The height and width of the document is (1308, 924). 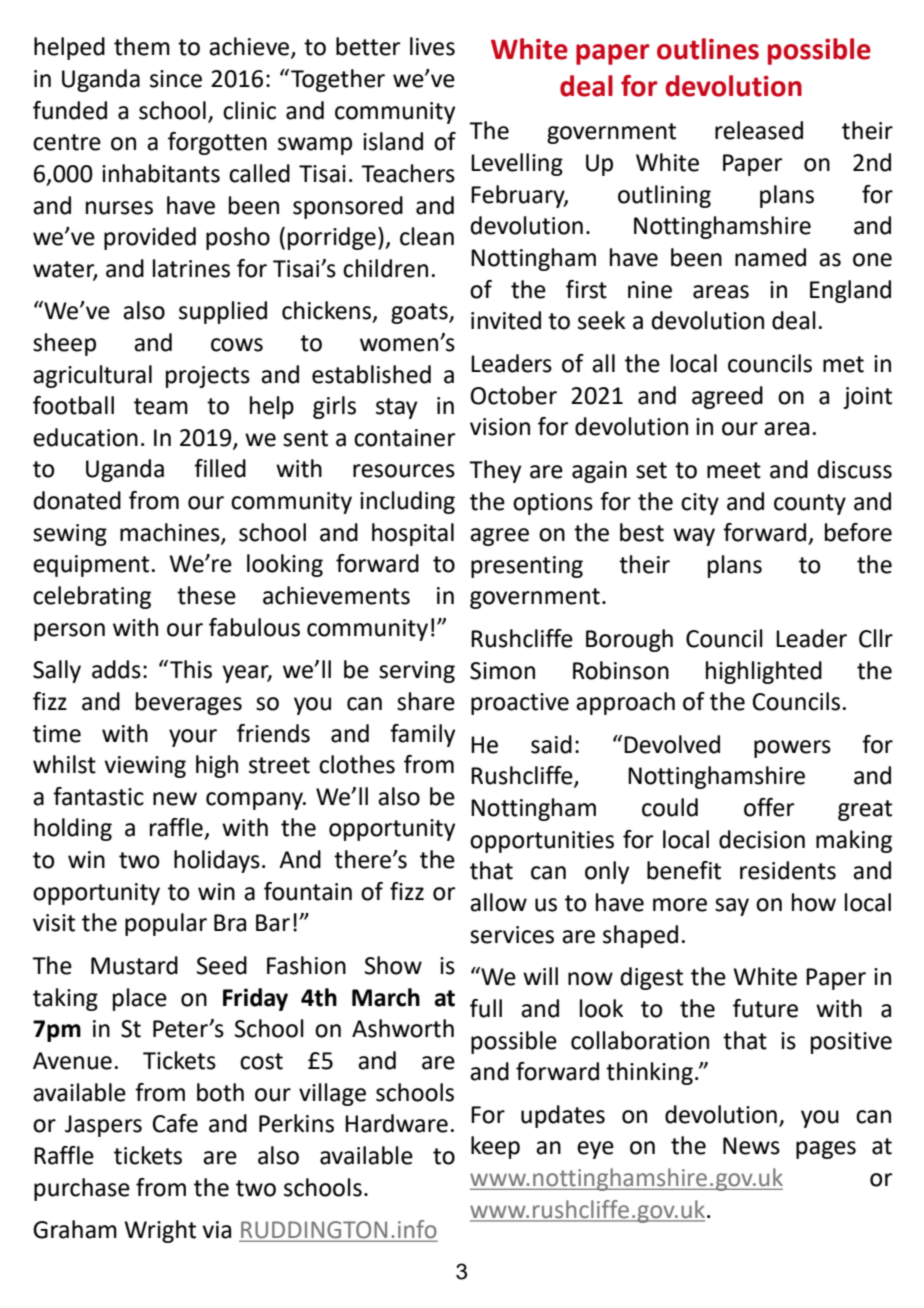 I want to click on fantastic, so click(x=98, y=796).
